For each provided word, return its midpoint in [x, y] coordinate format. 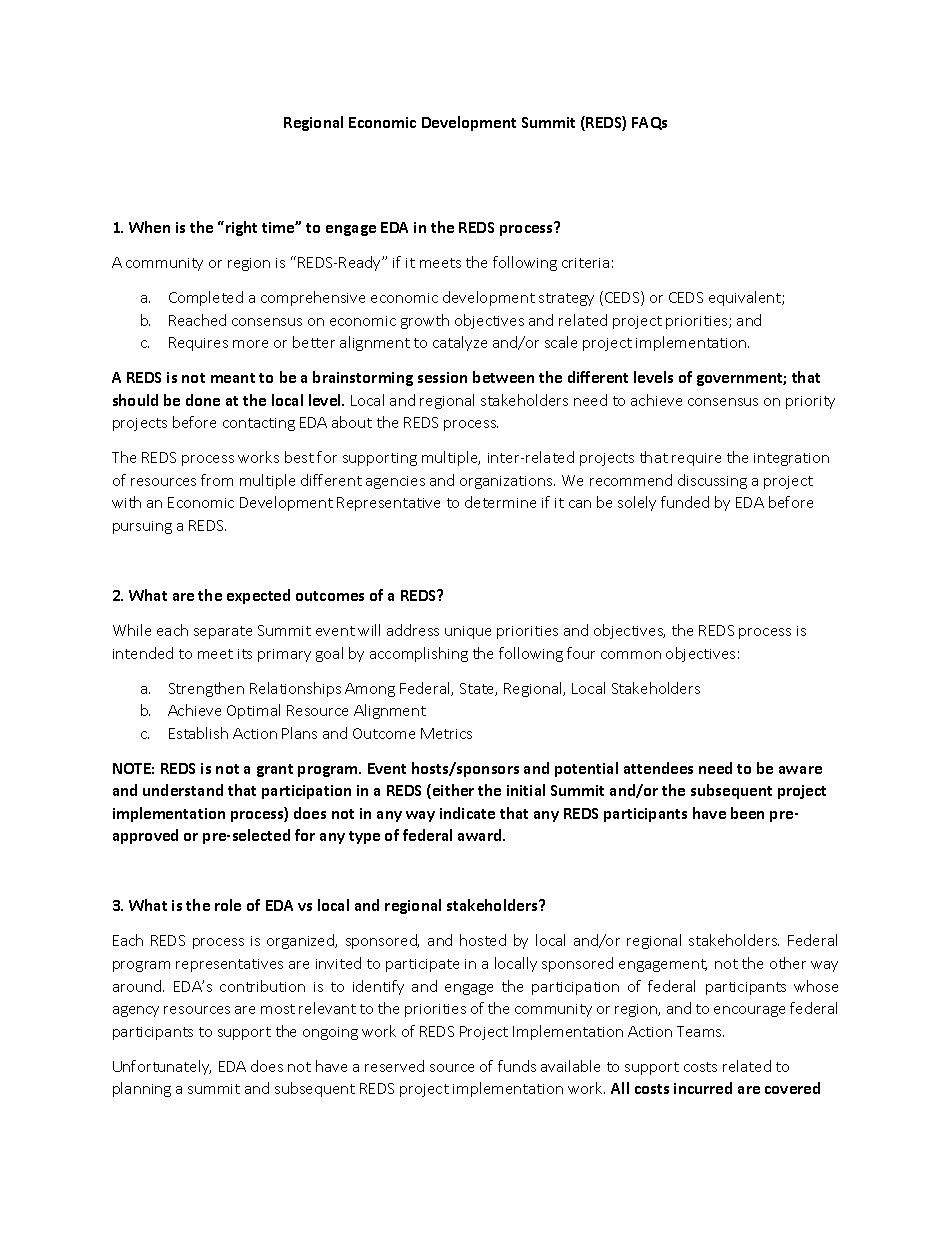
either [452, 791]
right [241, 228]
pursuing [142, 527]
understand [183, 790]
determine [500, 502]
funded [685, 502]
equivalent [746, 298]
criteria [585, 263]
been [747, 813]
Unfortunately [162, 1067]
